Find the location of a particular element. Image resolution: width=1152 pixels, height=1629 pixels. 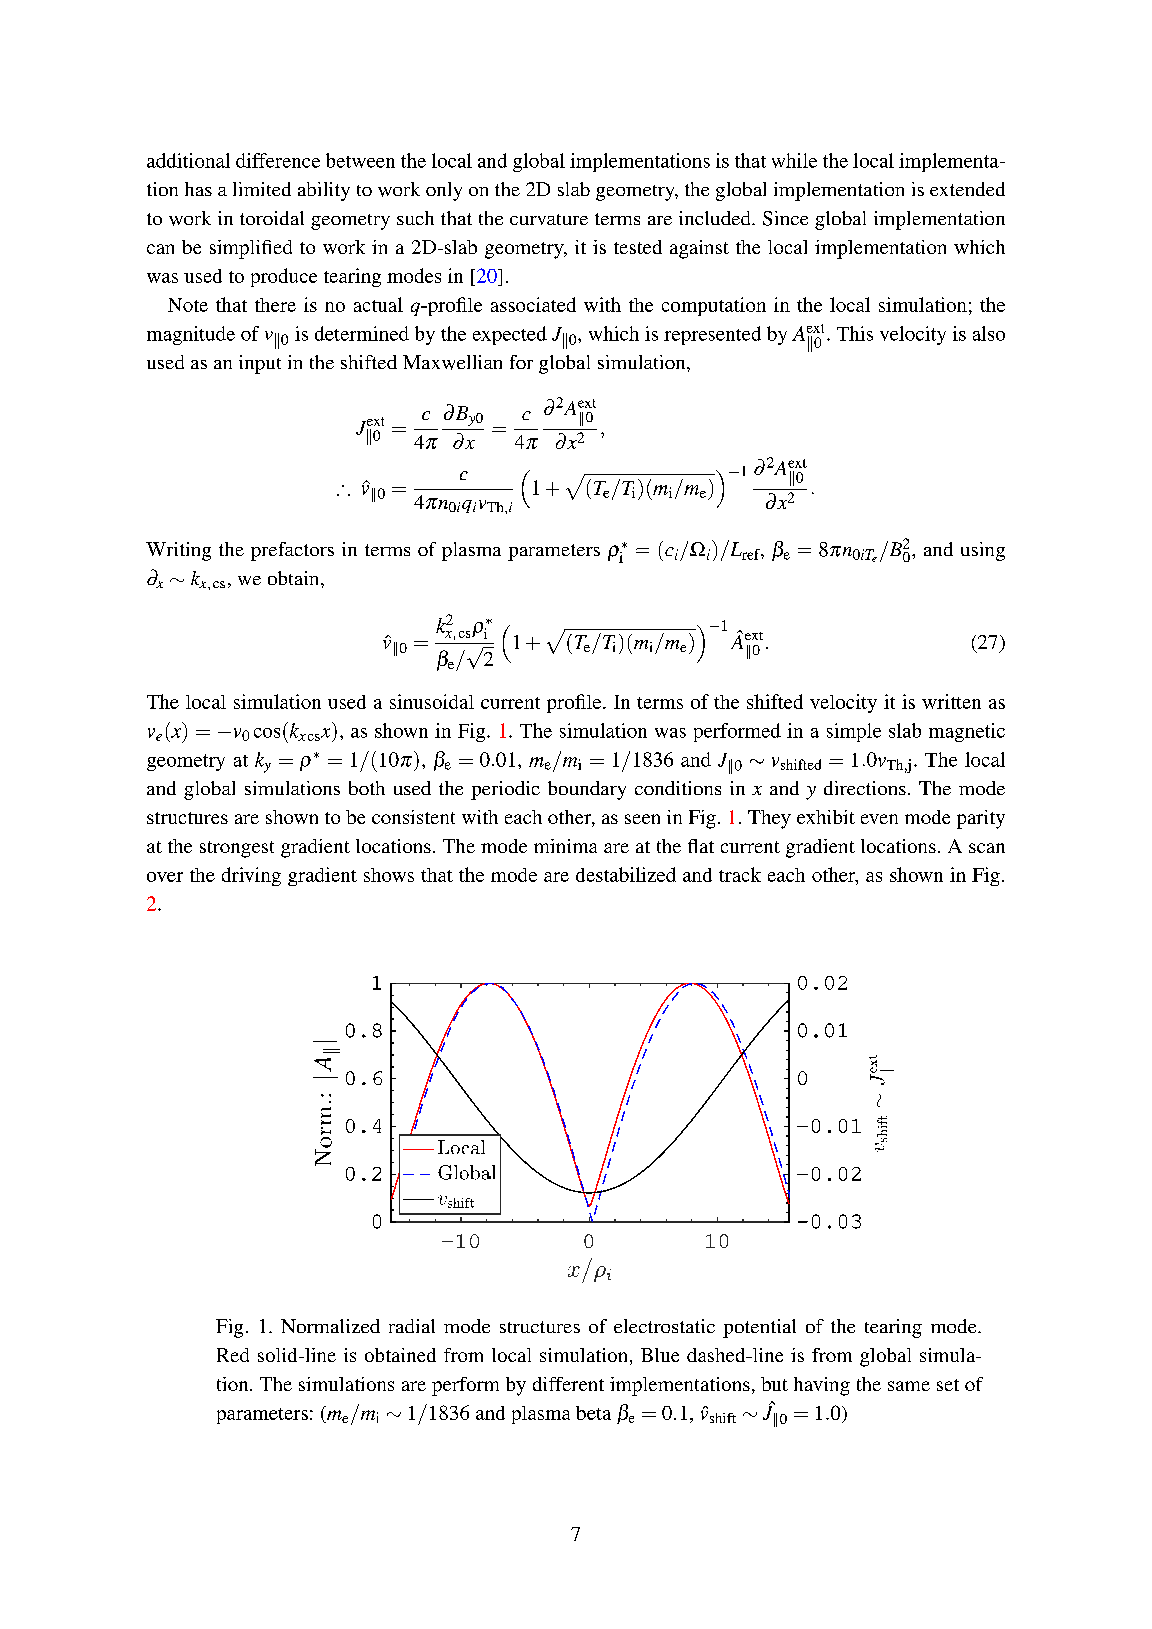

limited is located at coordinates (262, 189).
